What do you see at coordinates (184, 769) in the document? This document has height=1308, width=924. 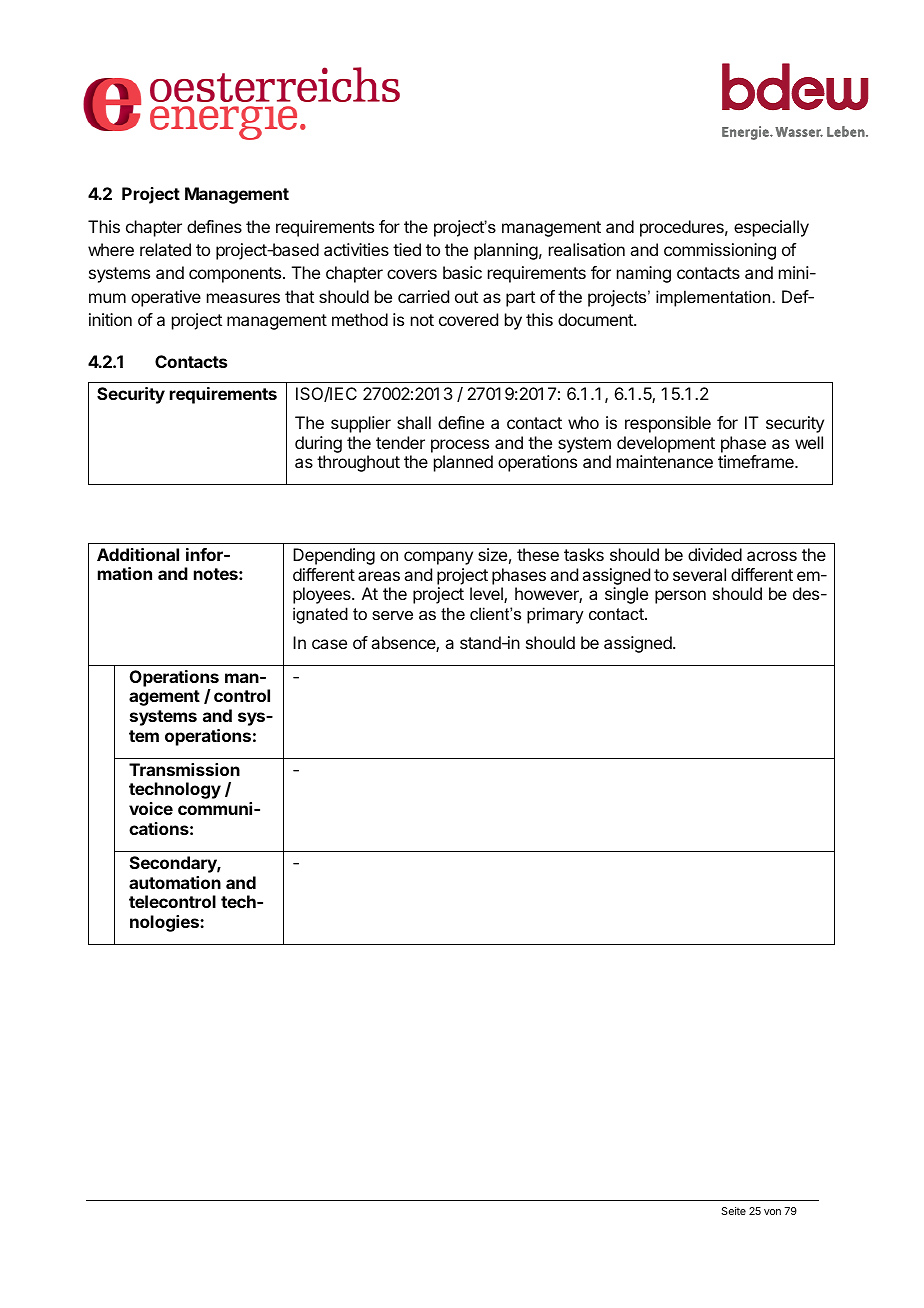 I see `Transmission` at bounding box center [184, 769].
